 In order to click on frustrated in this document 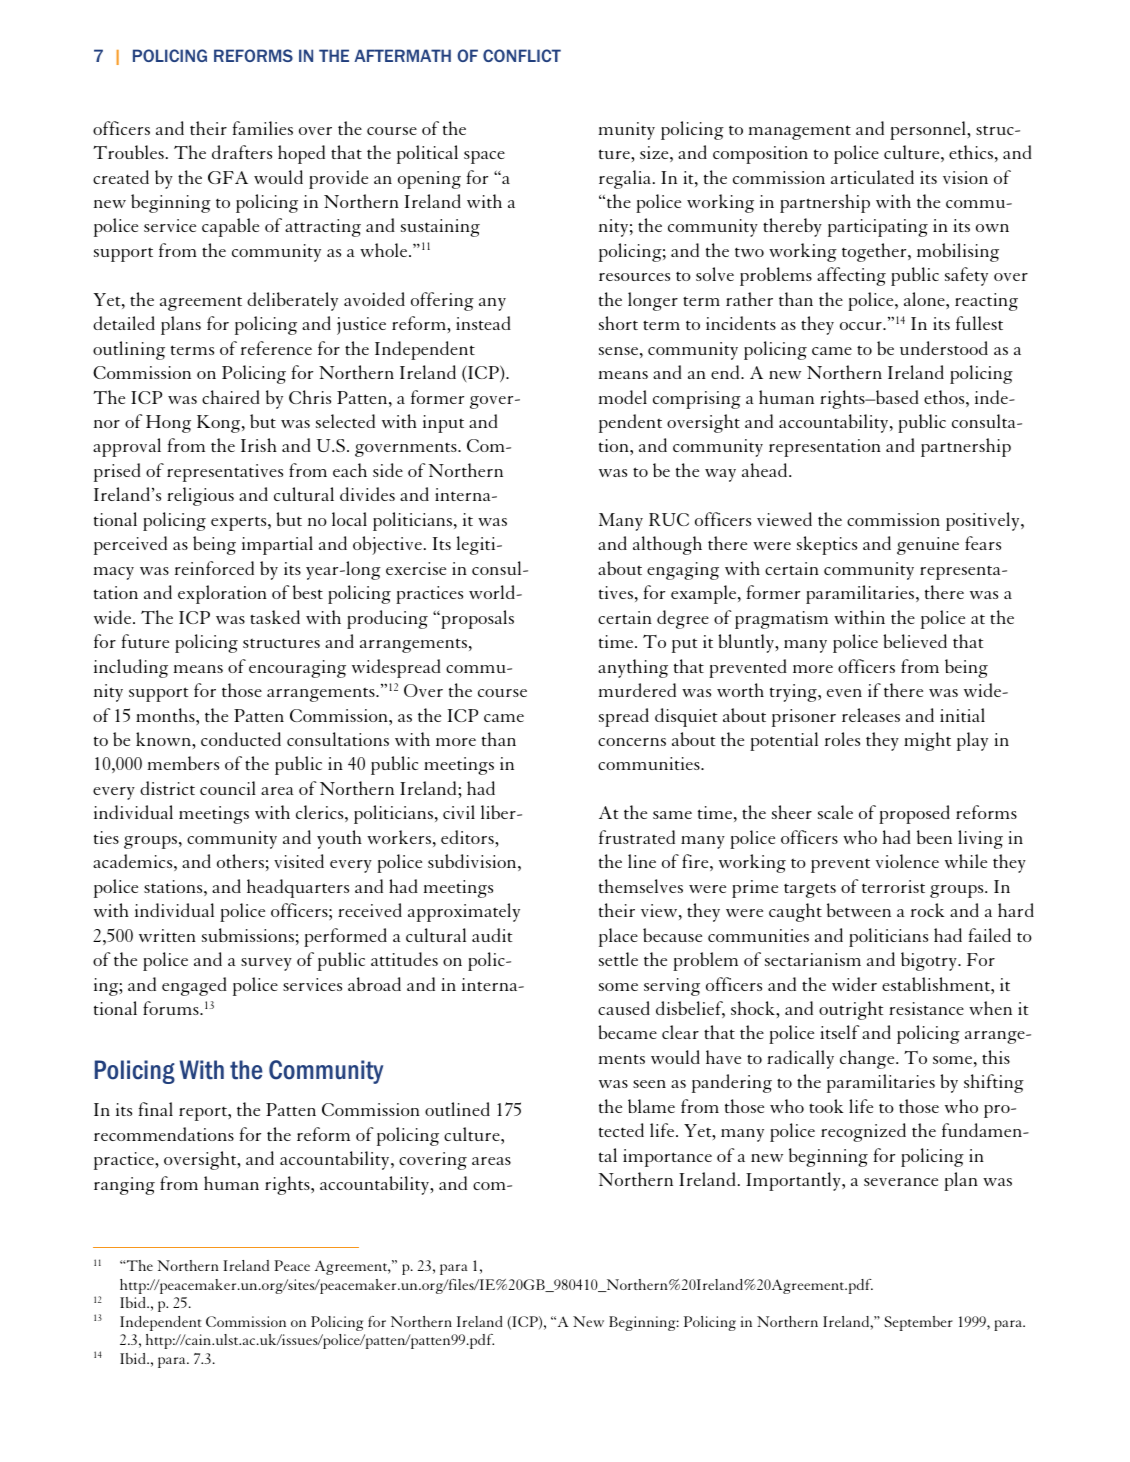, I will do `click(637, 837)`.
